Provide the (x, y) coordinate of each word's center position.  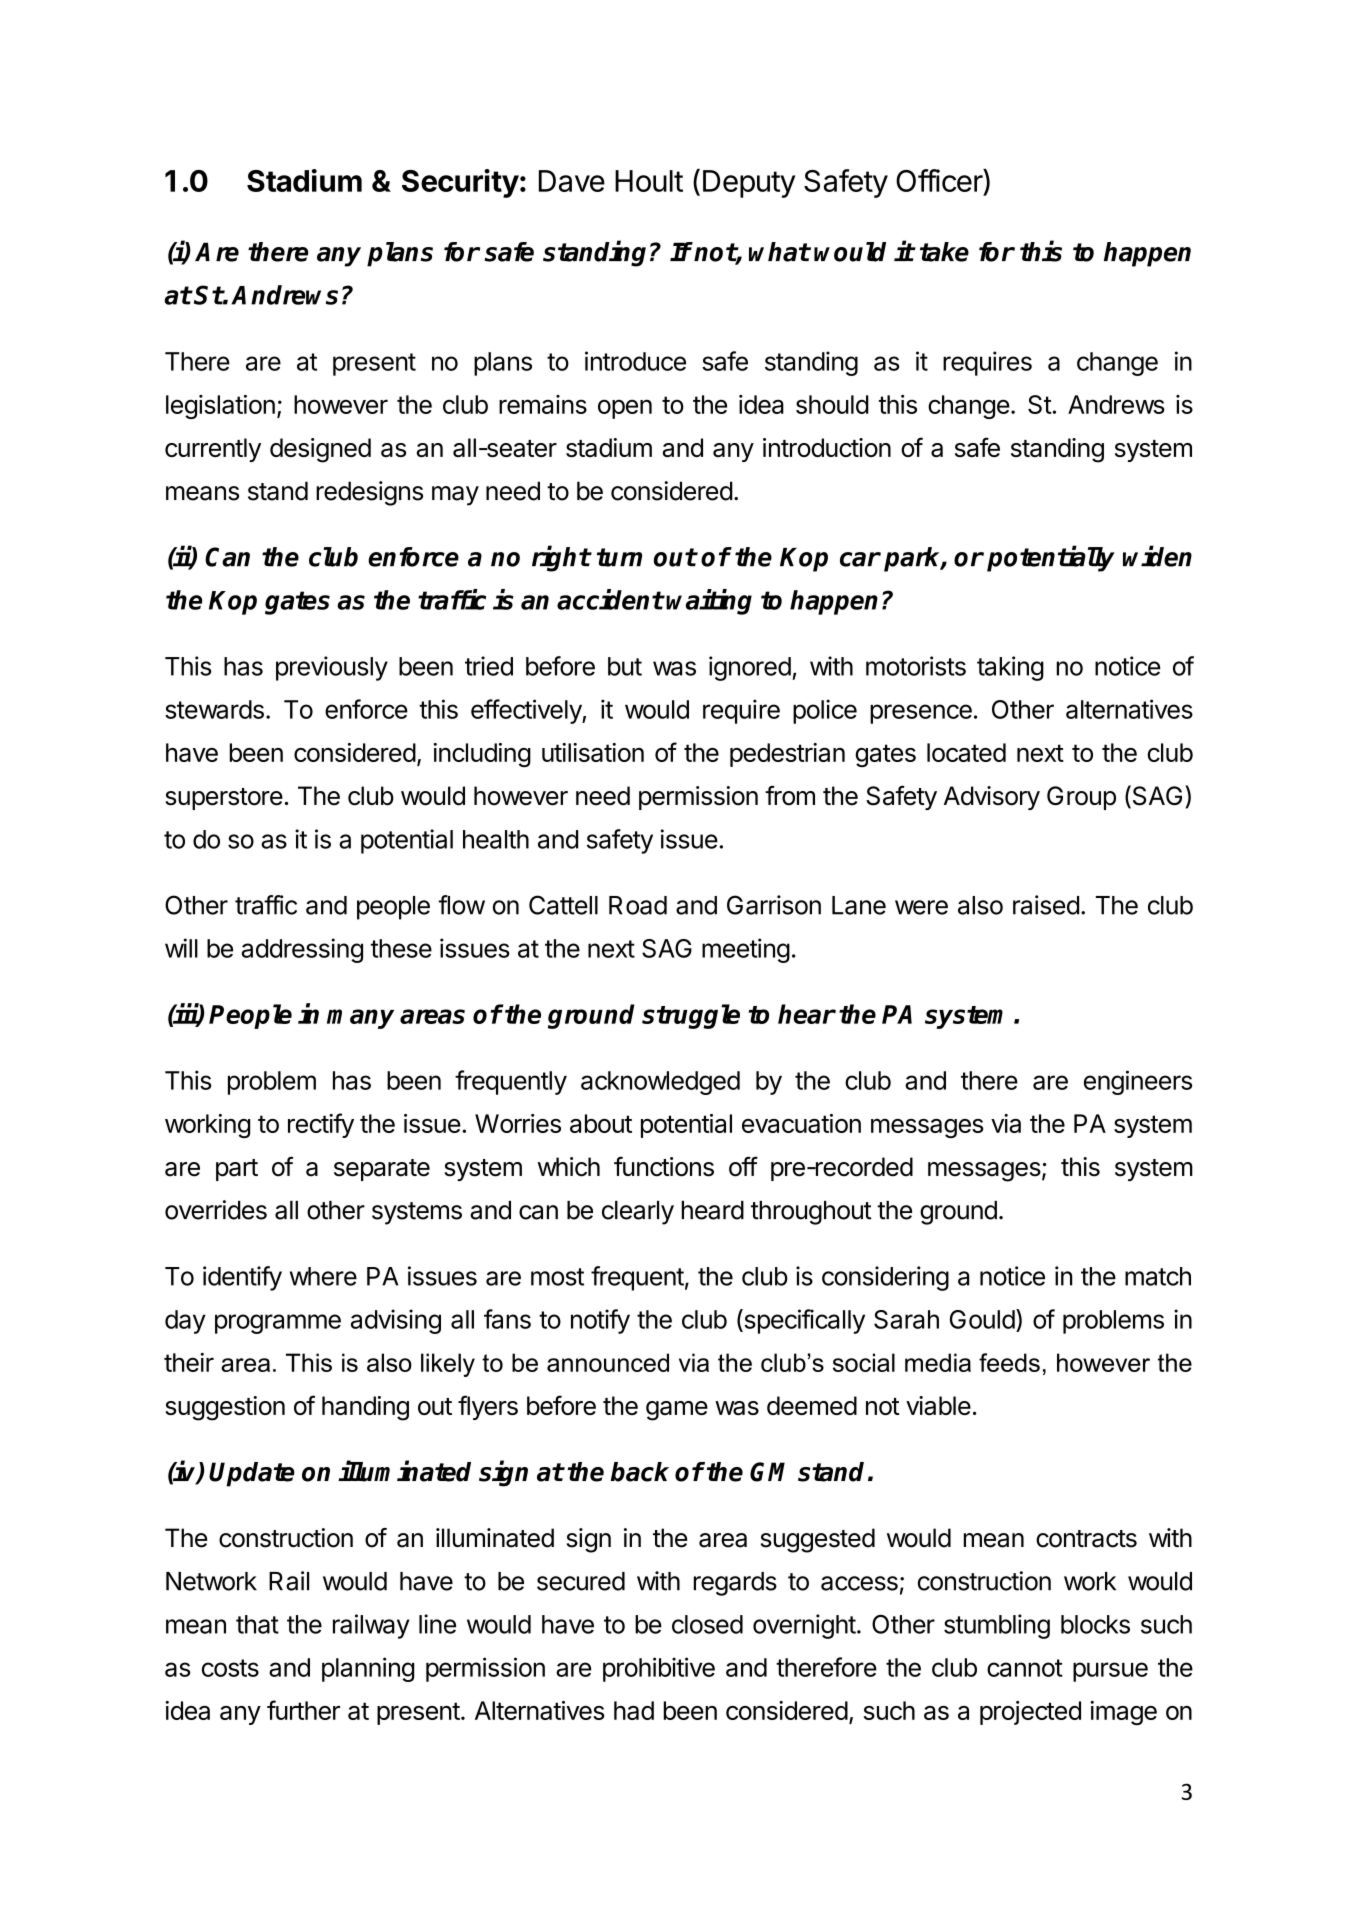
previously (332, 668)
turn (619, 557)
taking (1010, 668)
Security (460, 183)
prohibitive (659, 1669)
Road (638, 905)
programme (278, 1324)
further (303, 1710)
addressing (302, 950)
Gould (982, 1319)
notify (600, 1321)
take (944, 252)
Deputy (749, 184)
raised (1046, 905)
